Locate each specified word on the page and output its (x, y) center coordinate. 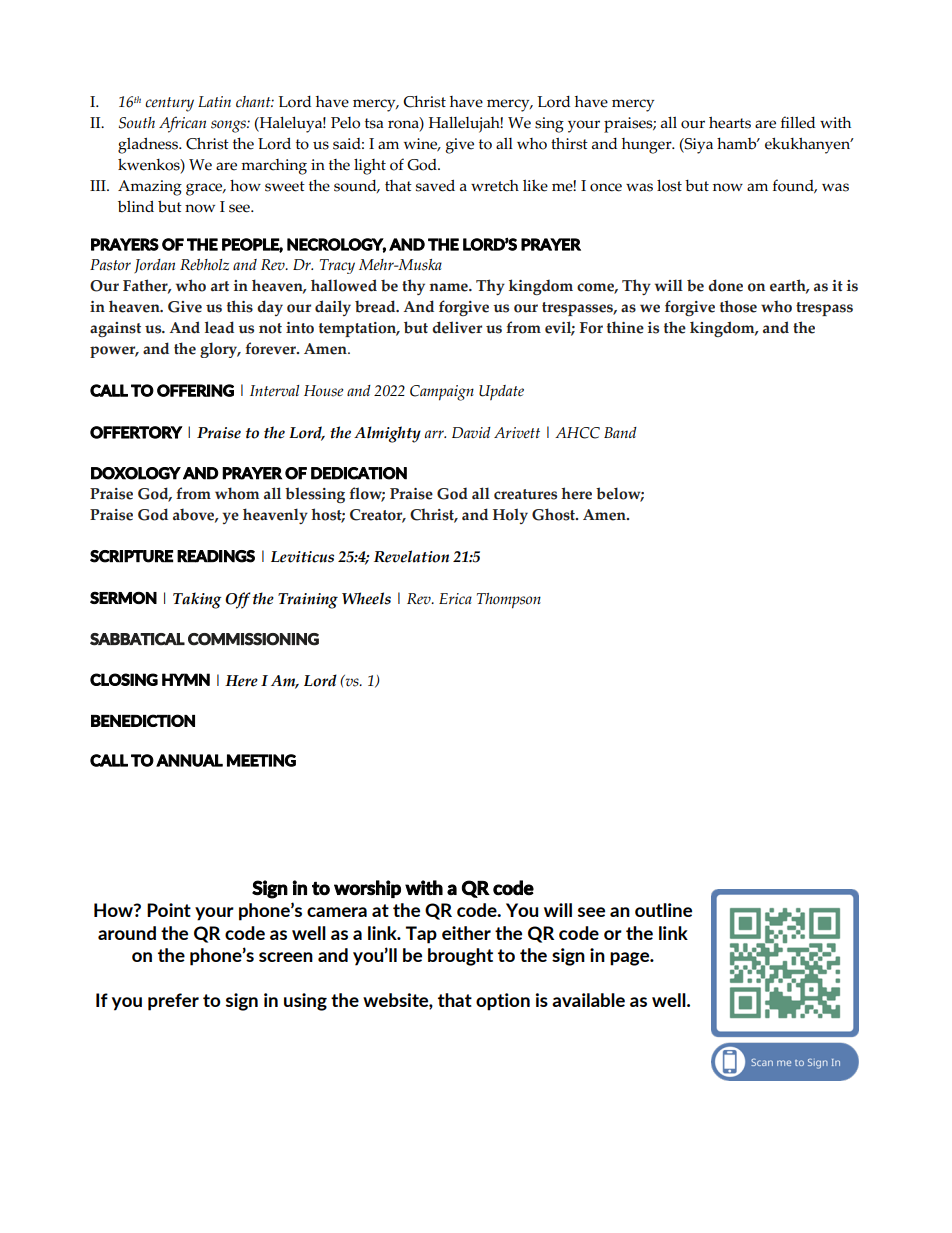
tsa (374, 123)
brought (460, 957)
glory (220, 350)
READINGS (216, 556)
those (738, 306)
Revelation (411, 556)
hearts (730, 123)
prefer (173, 1002)
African (182, 124)
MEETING (261, 760)
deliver (457, 327)
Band (620, 432)
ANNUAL (189, 760)
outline (663, 910)
